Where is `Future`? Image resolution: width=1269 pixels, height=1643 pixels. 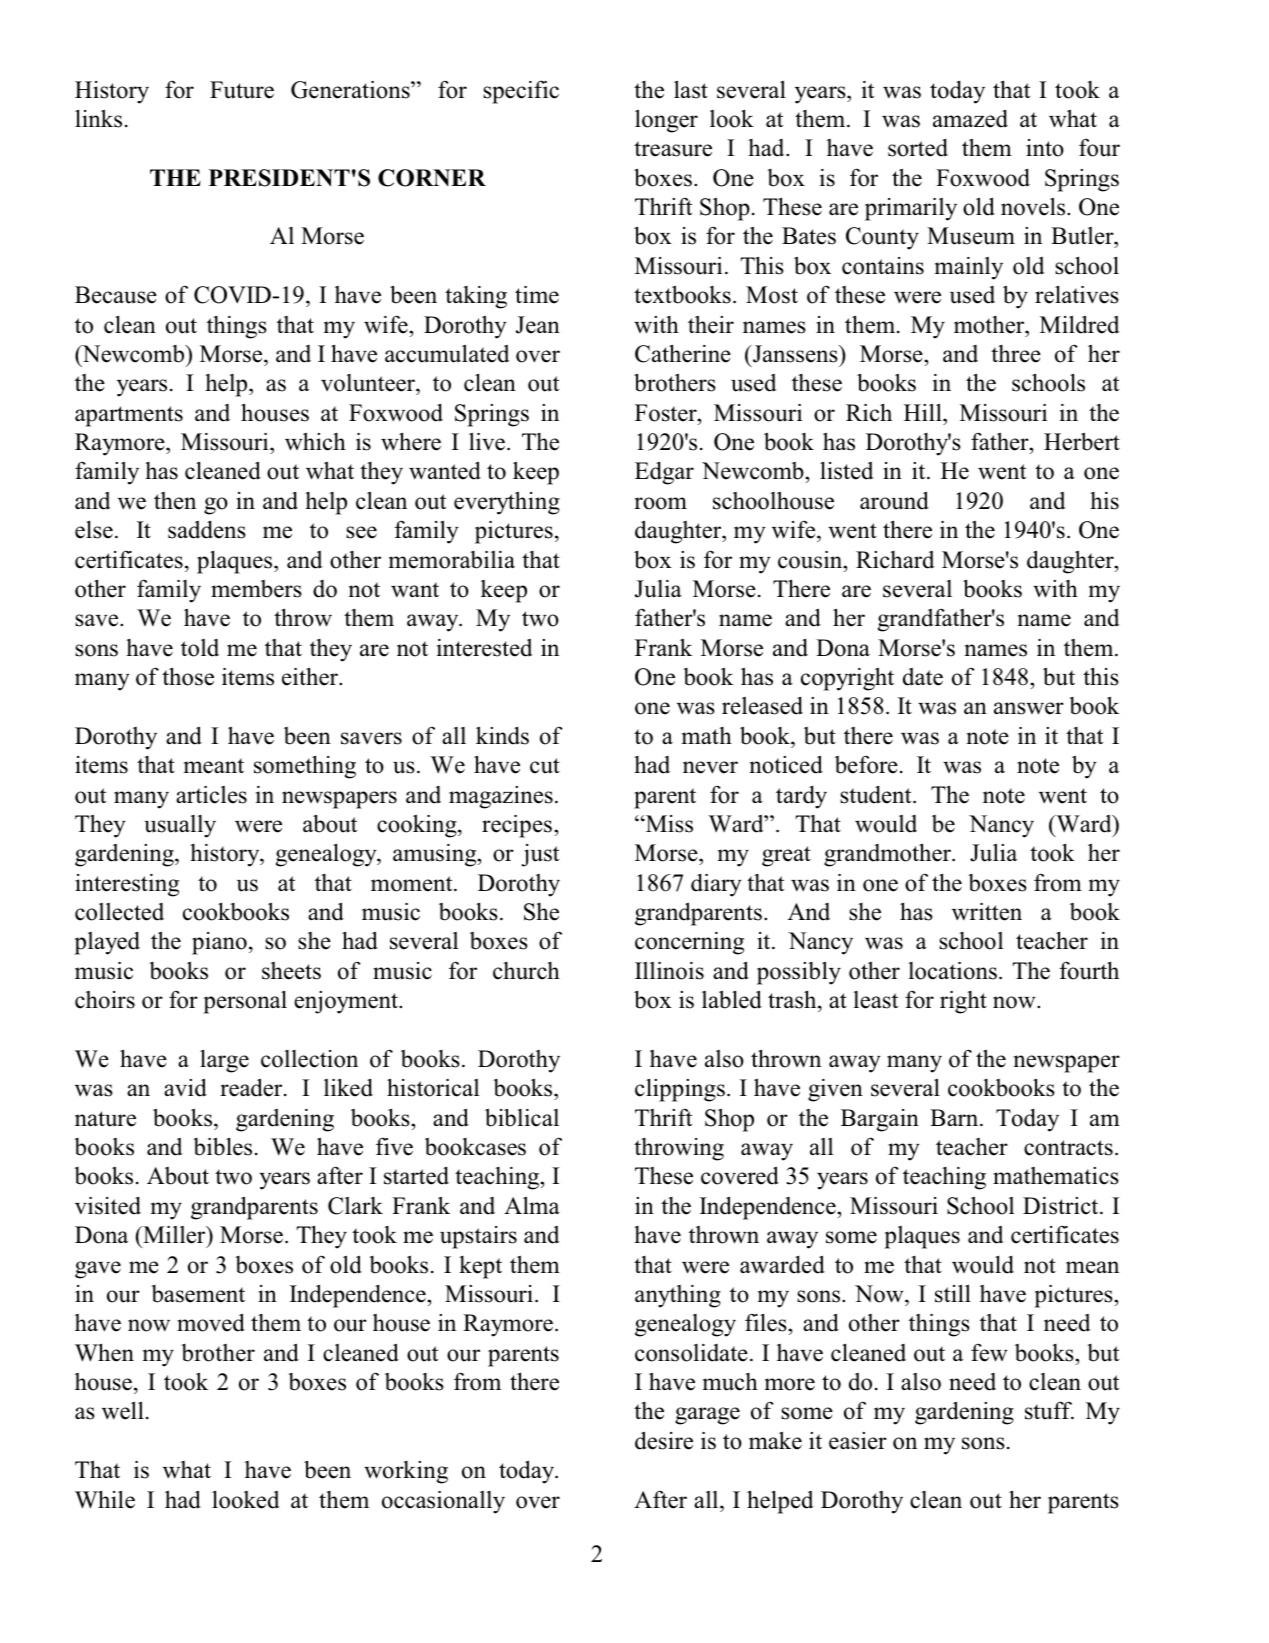 Future is located at coordinates (242, 90).
